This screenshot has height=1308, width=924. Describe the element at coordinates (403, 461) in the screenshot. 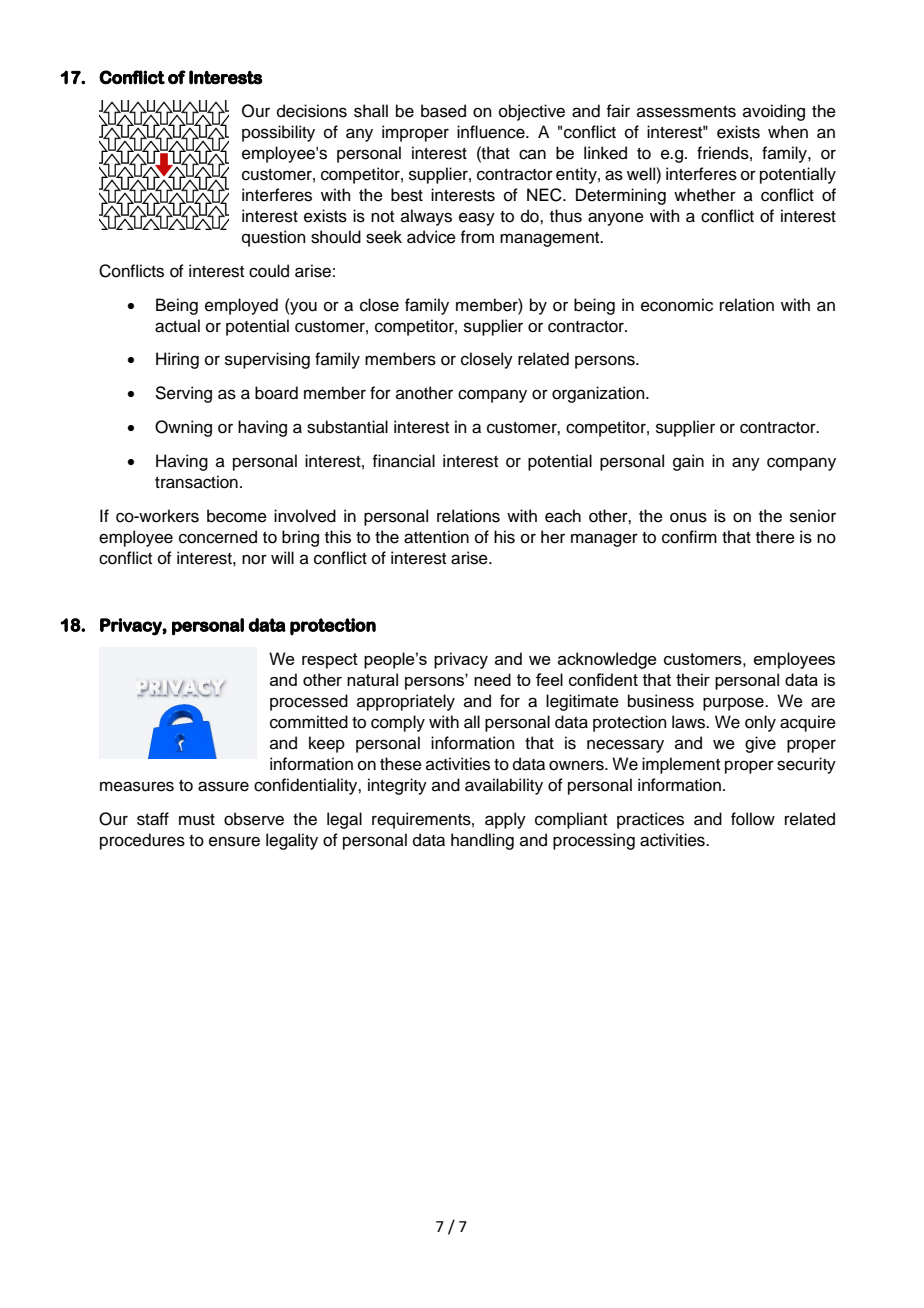

I see `financial` at that location.
